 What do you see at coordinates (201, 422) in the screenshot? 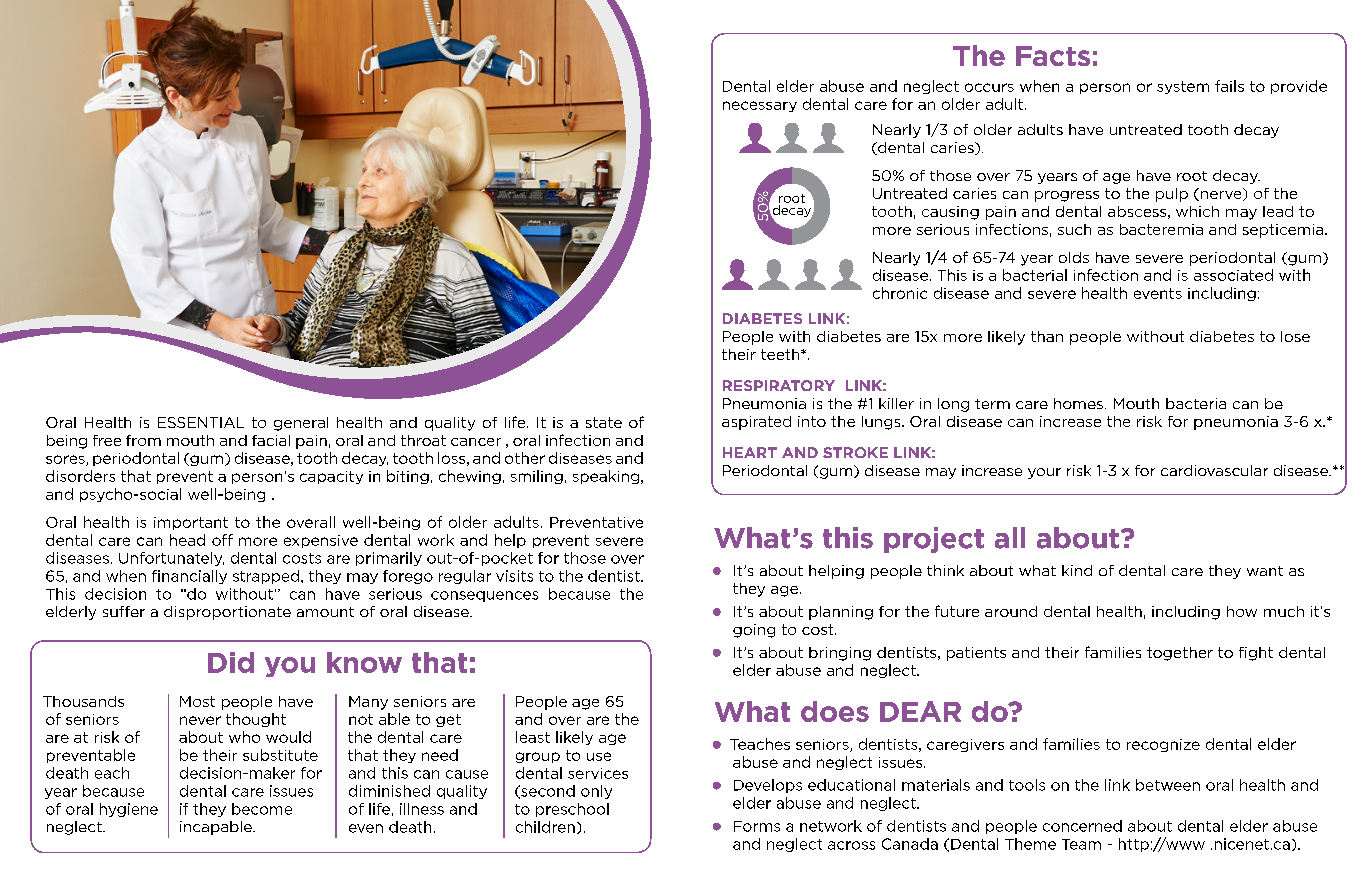
I see `ESSENTIAL` at bounding box center [201, 422].
